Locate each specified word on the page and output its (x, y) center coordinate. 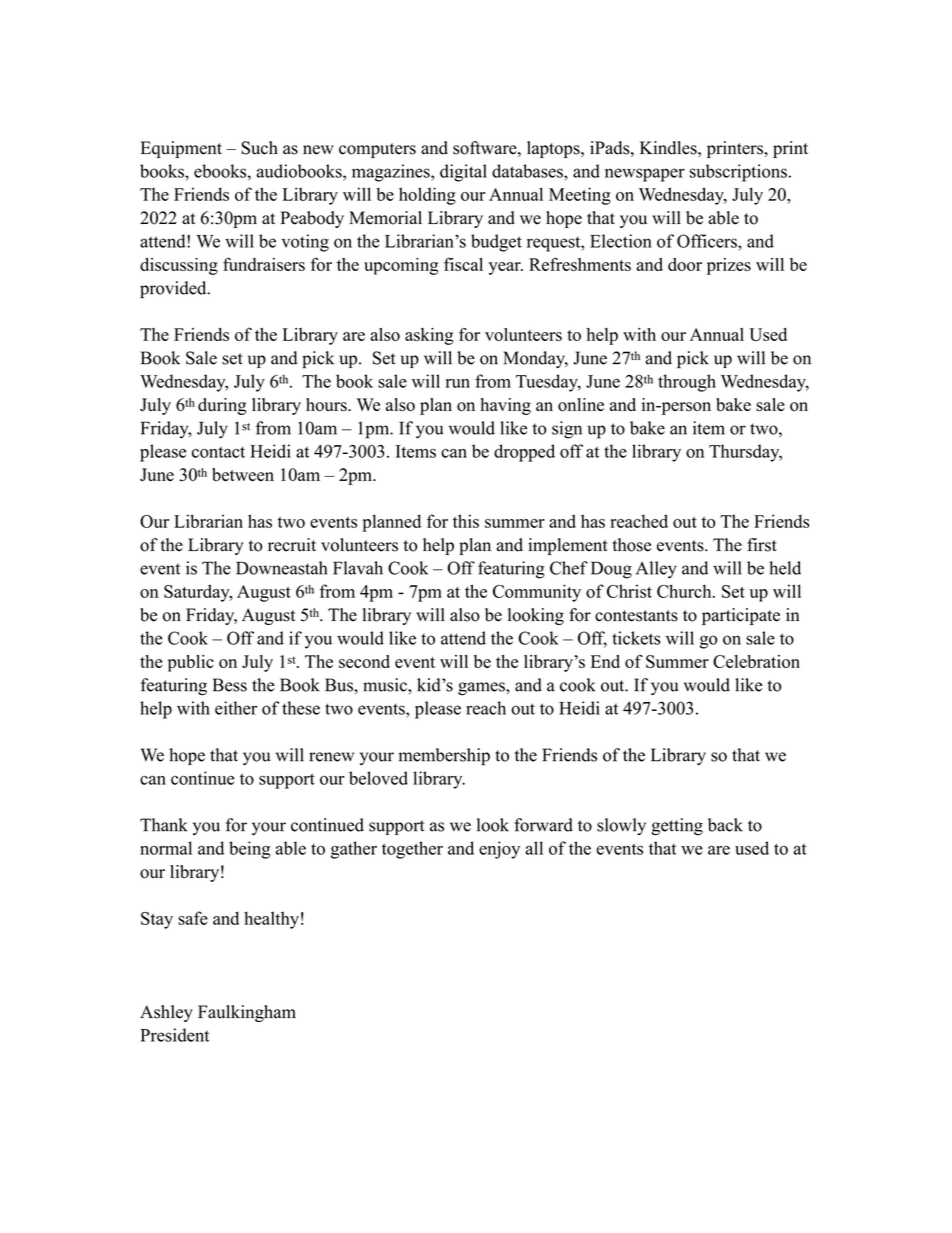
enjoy (499, 850)
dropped (524, 453)
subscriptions (738, 173)
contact (218, 452)
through (687, 383)
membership (444, 757)
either (236, 708)
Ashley (166, 1013)
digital (463, 173)
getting (677, 827)
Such (259, 148)
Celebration (756, 661)
